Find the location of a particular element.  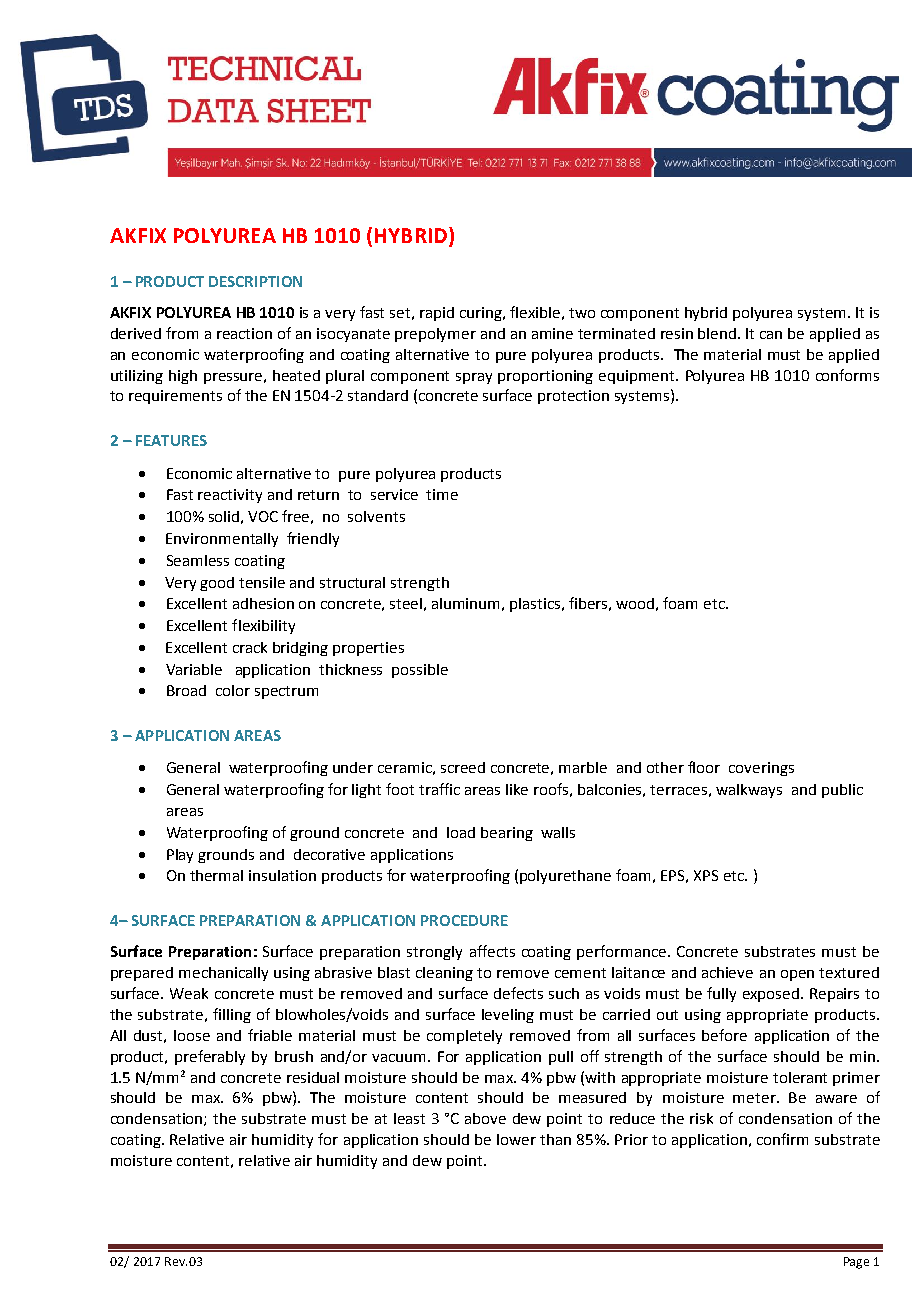

mechanically is located at coordinates (223, 974).
